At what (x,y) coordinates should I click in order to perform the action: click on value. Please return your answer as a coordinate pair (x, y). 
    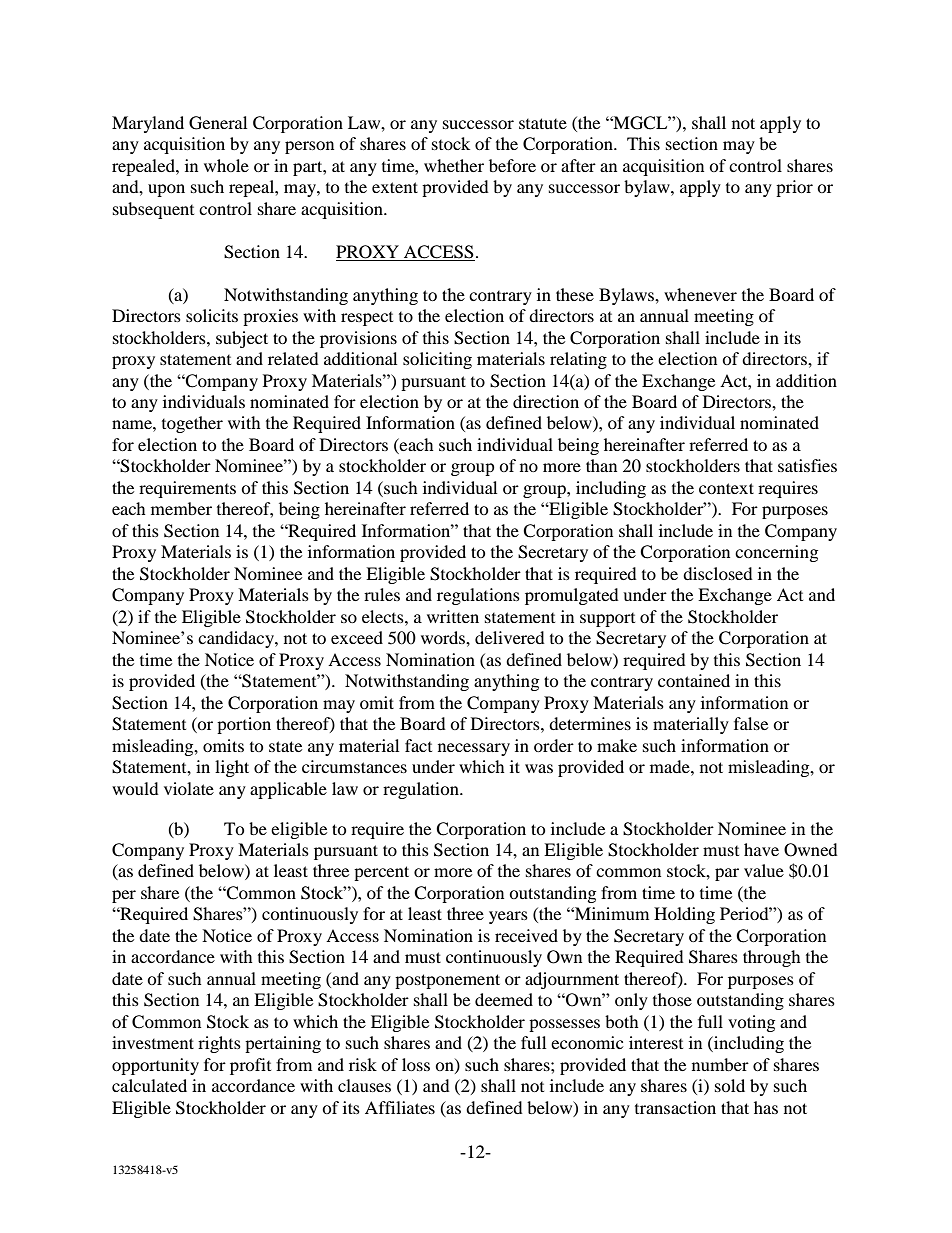
    Looking at the image, I should click on (764, 870).
